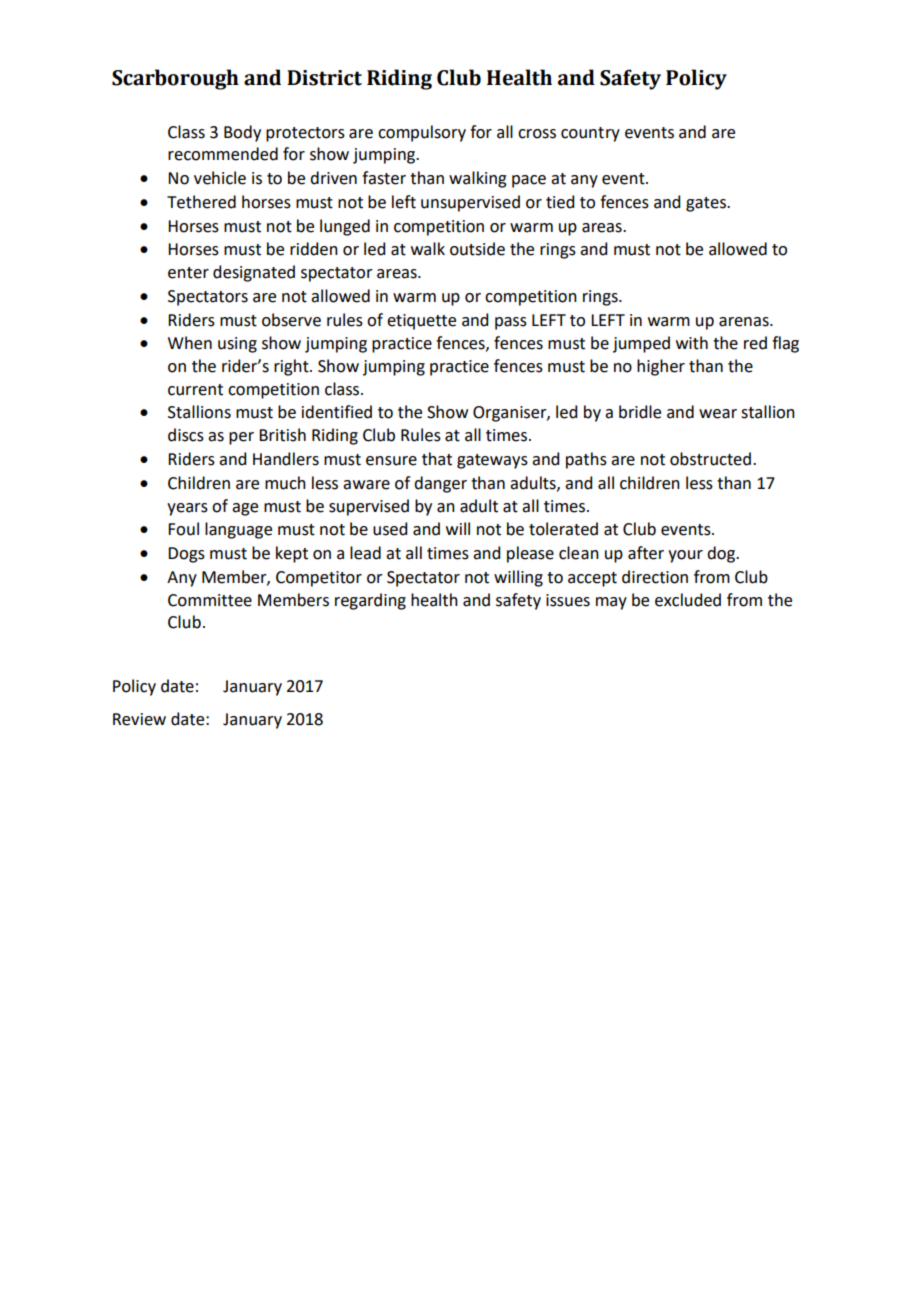  What do you see at coordinates (370, 601) in the screenshot?
I see `regarding` at bounding box center [370, 601].
